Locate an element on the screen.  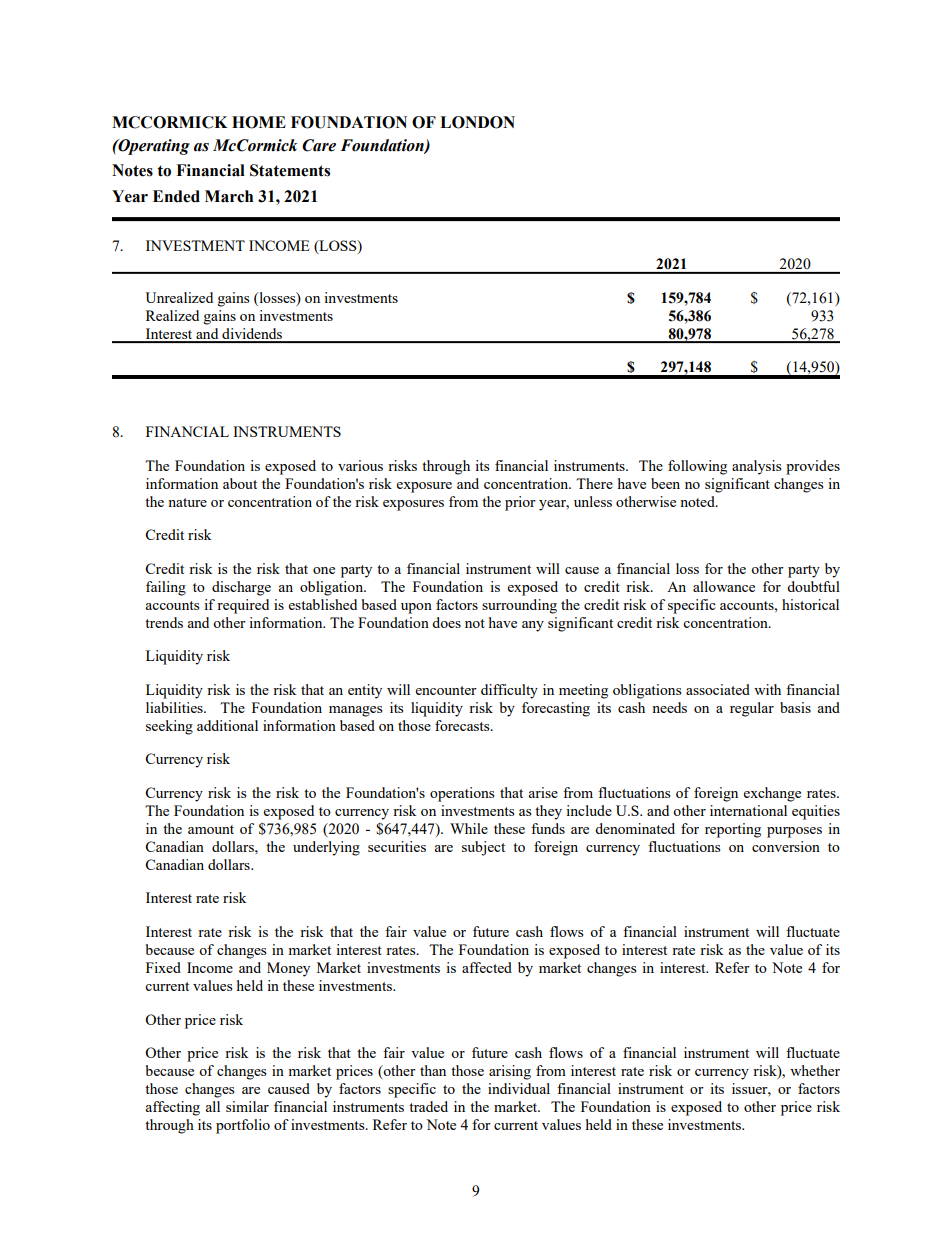
subject is located at coordinates (483, 848).
